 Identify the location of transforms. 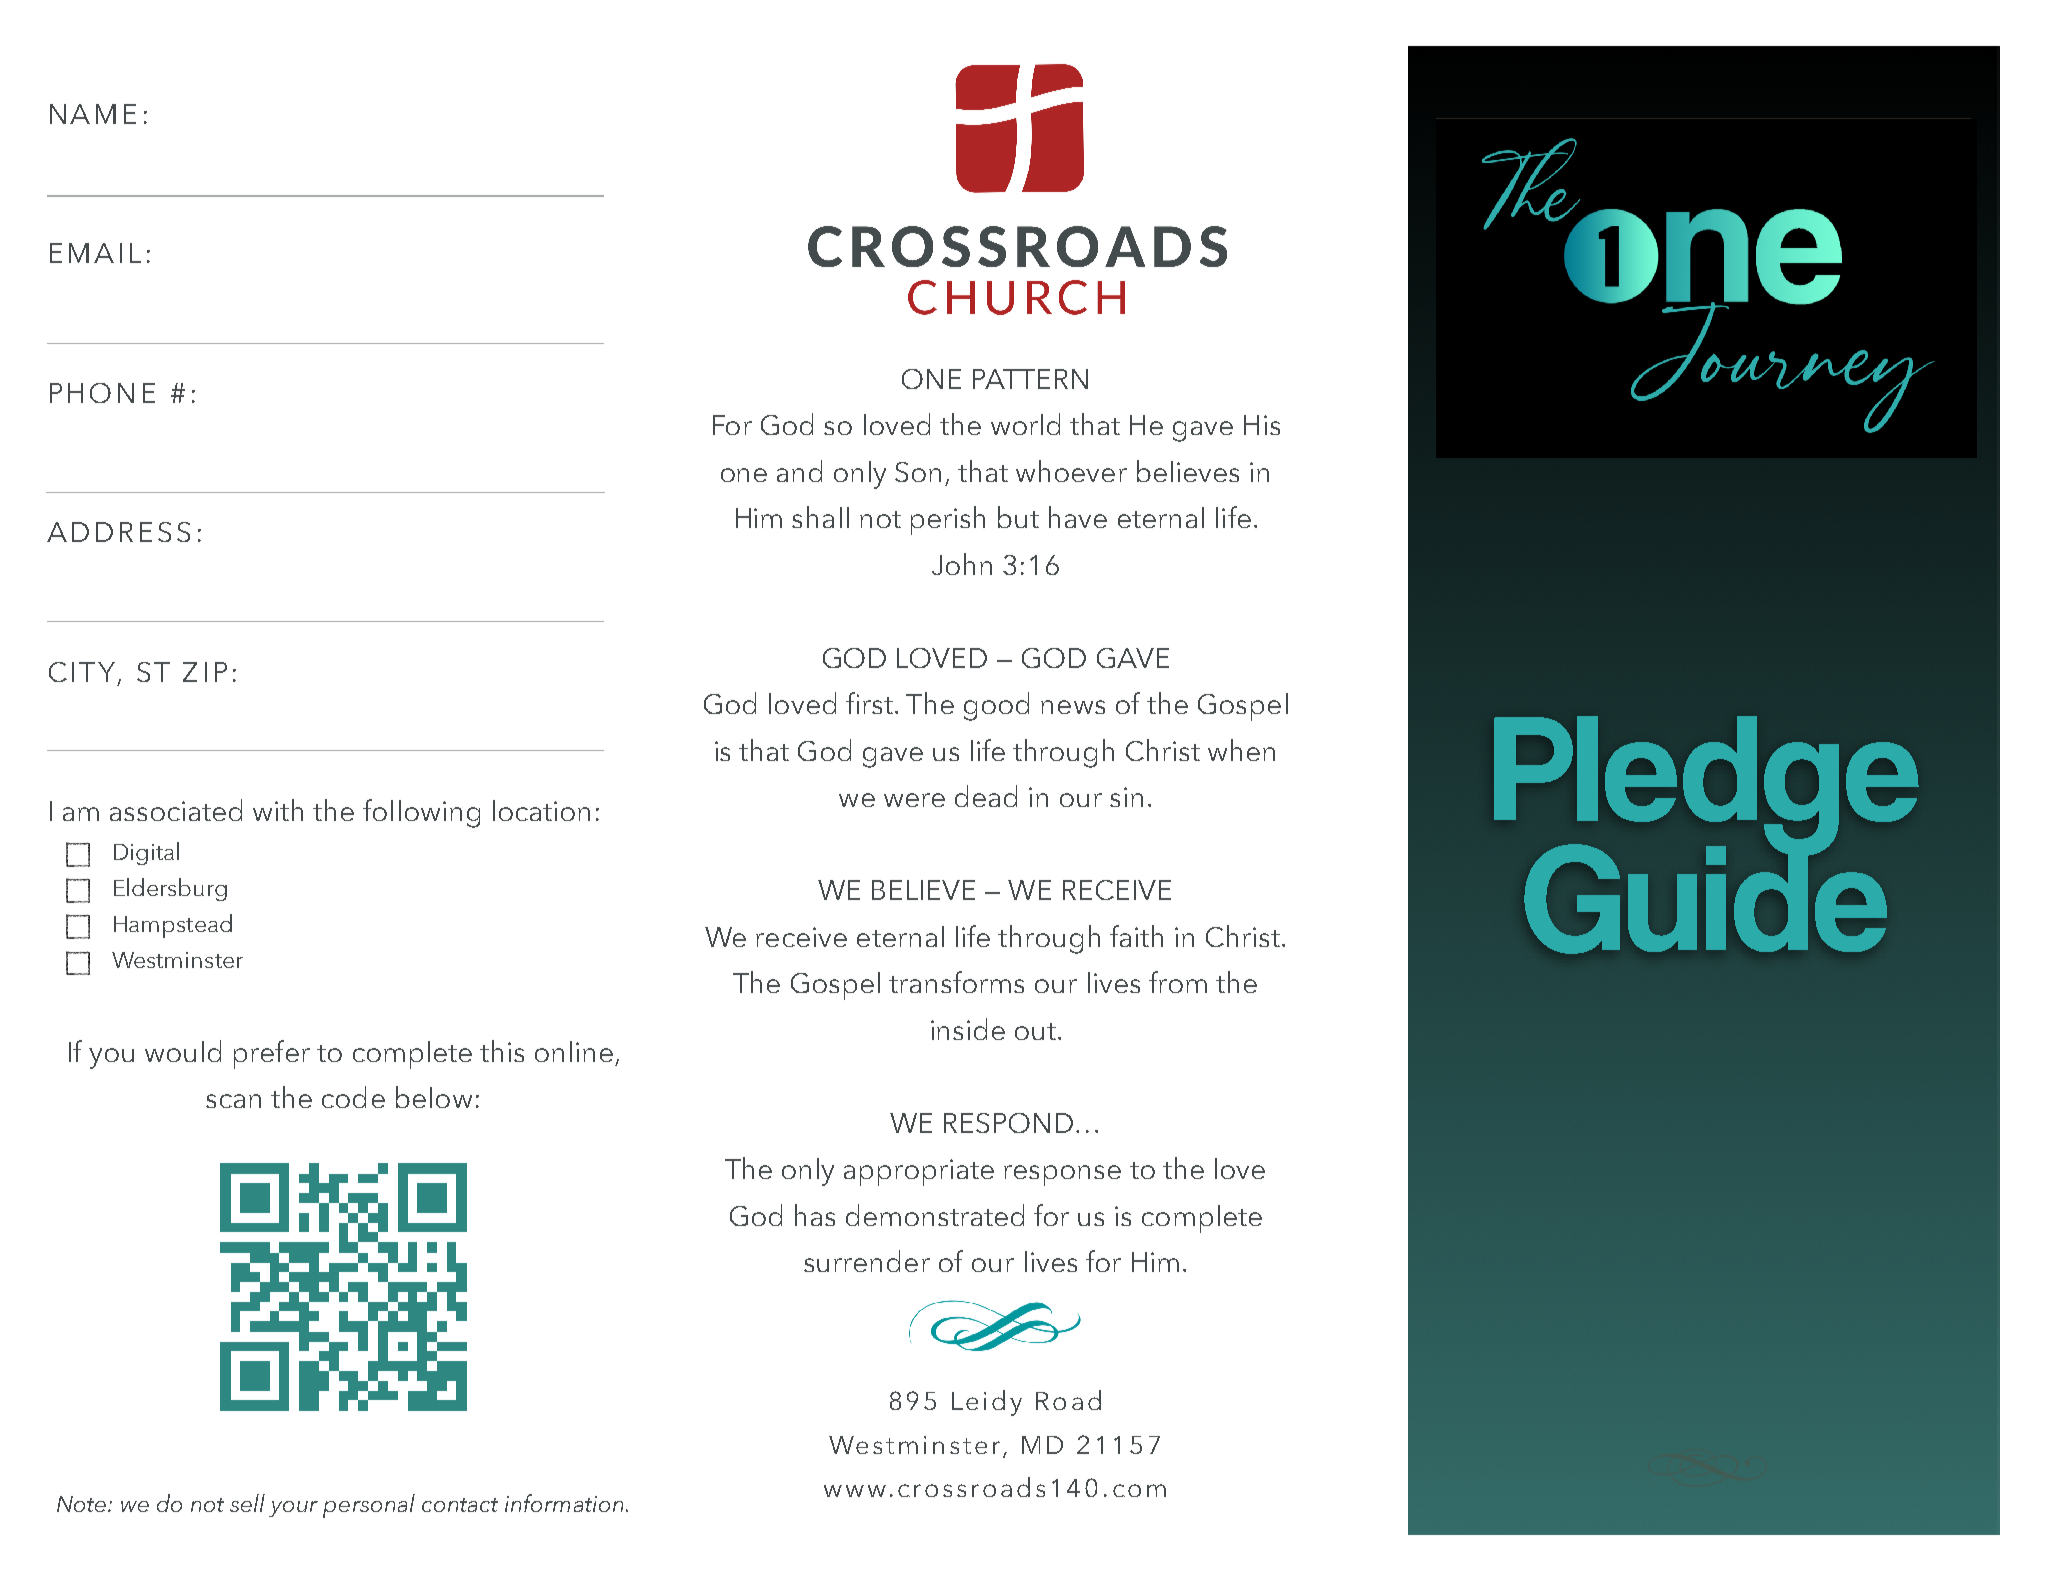
(956, 982).
